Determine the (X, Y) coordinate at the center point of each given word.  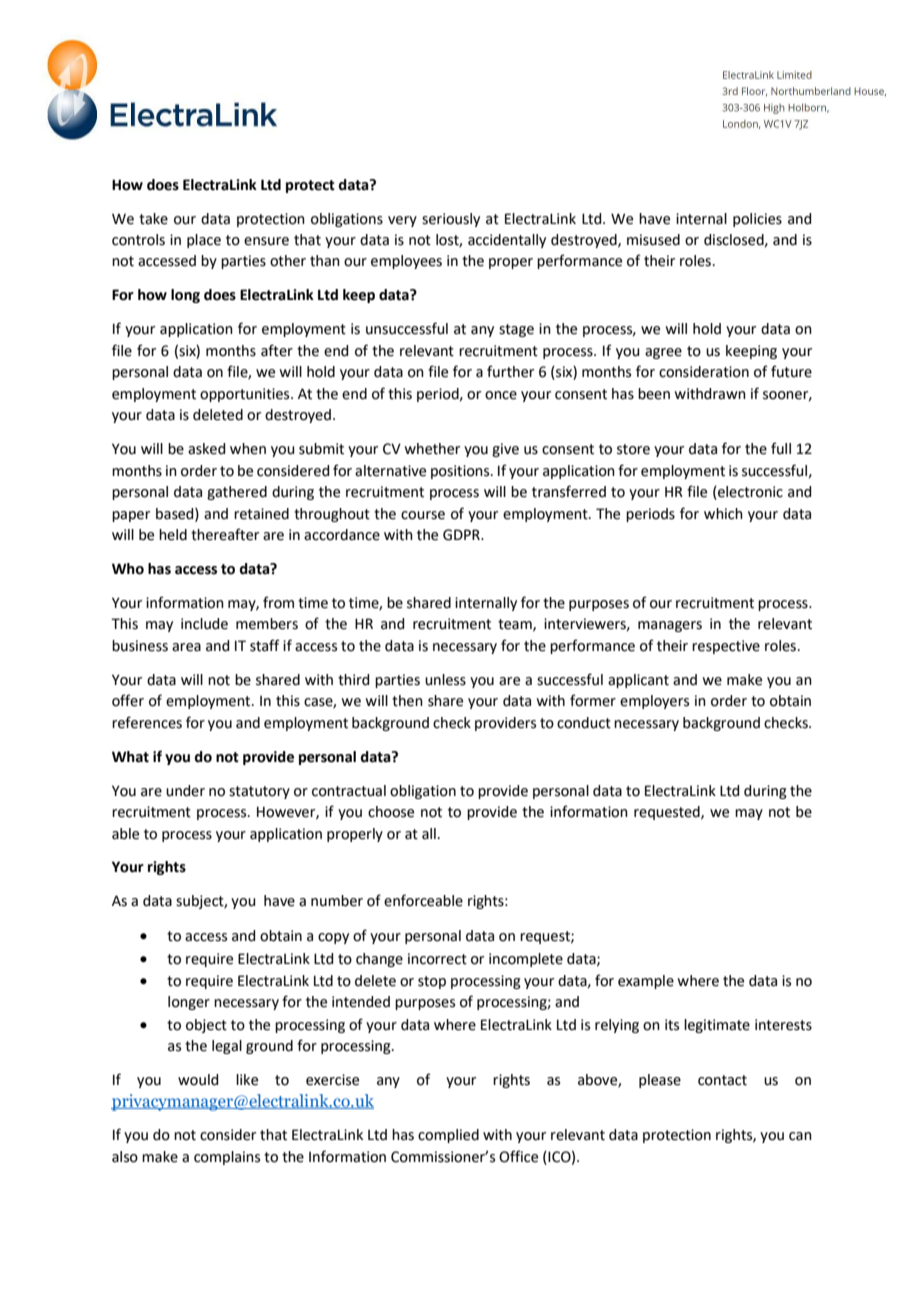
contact (722, 1080)
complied (448, 1136)
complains (227, 1158)
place (204, 241)
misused (653, 240)
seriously (451, 220)
